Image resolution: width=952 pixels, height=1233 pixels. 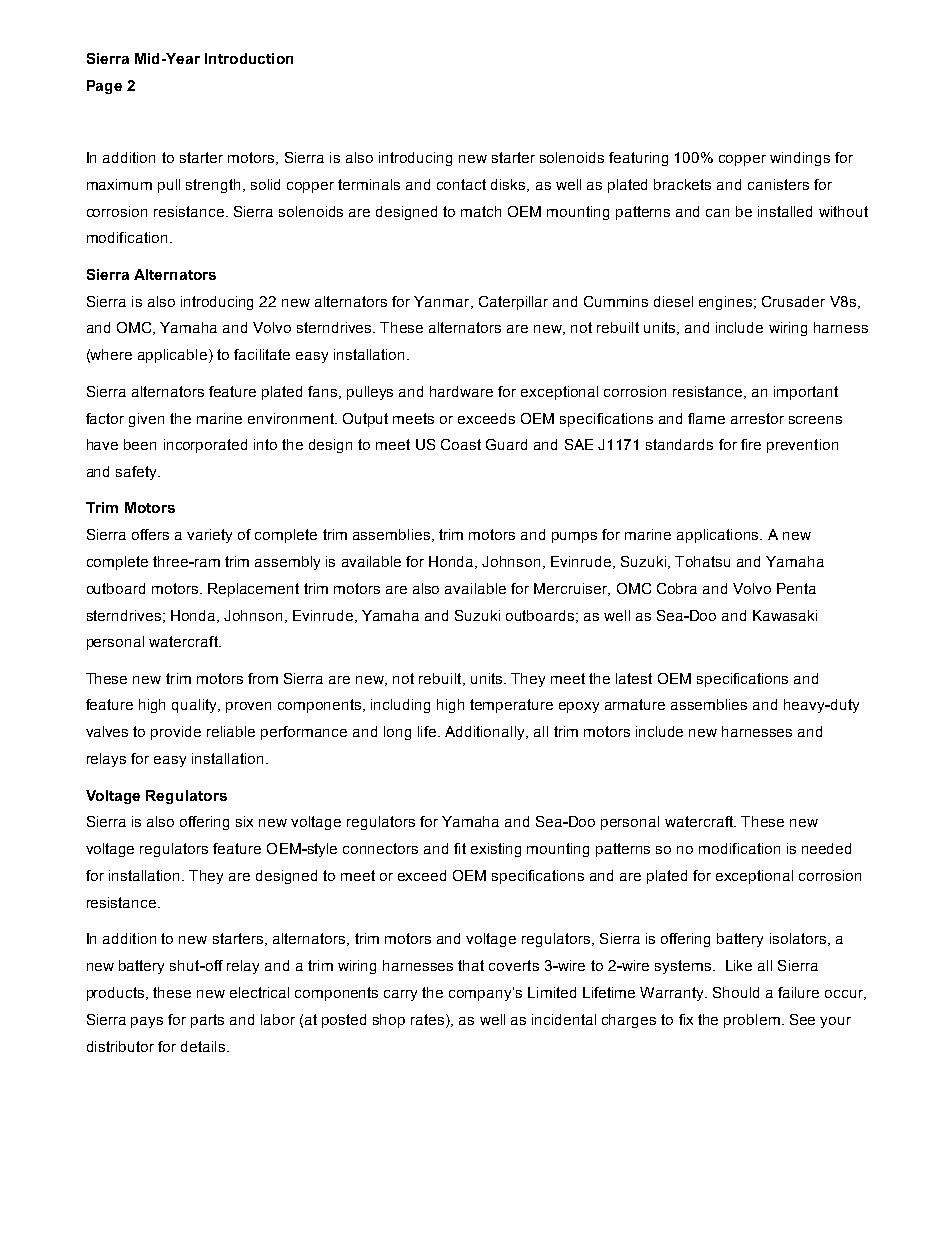 What do you see at coordinates (249, 58) in the document?
I see `Introduction` at bounding box center [249, 58].
